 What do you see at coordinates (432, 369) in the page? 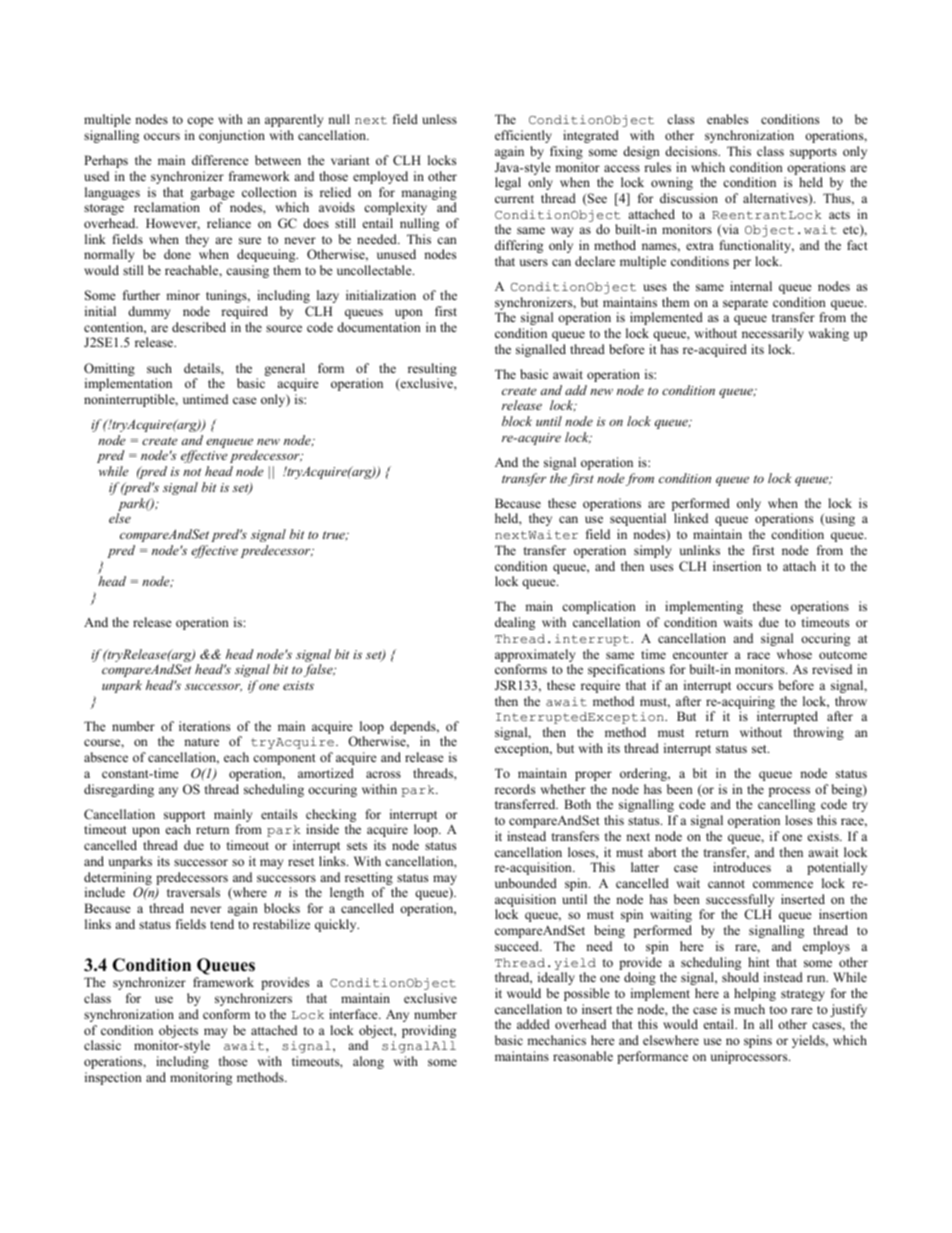
I see `resulting` at bounding box center [432, 369].
